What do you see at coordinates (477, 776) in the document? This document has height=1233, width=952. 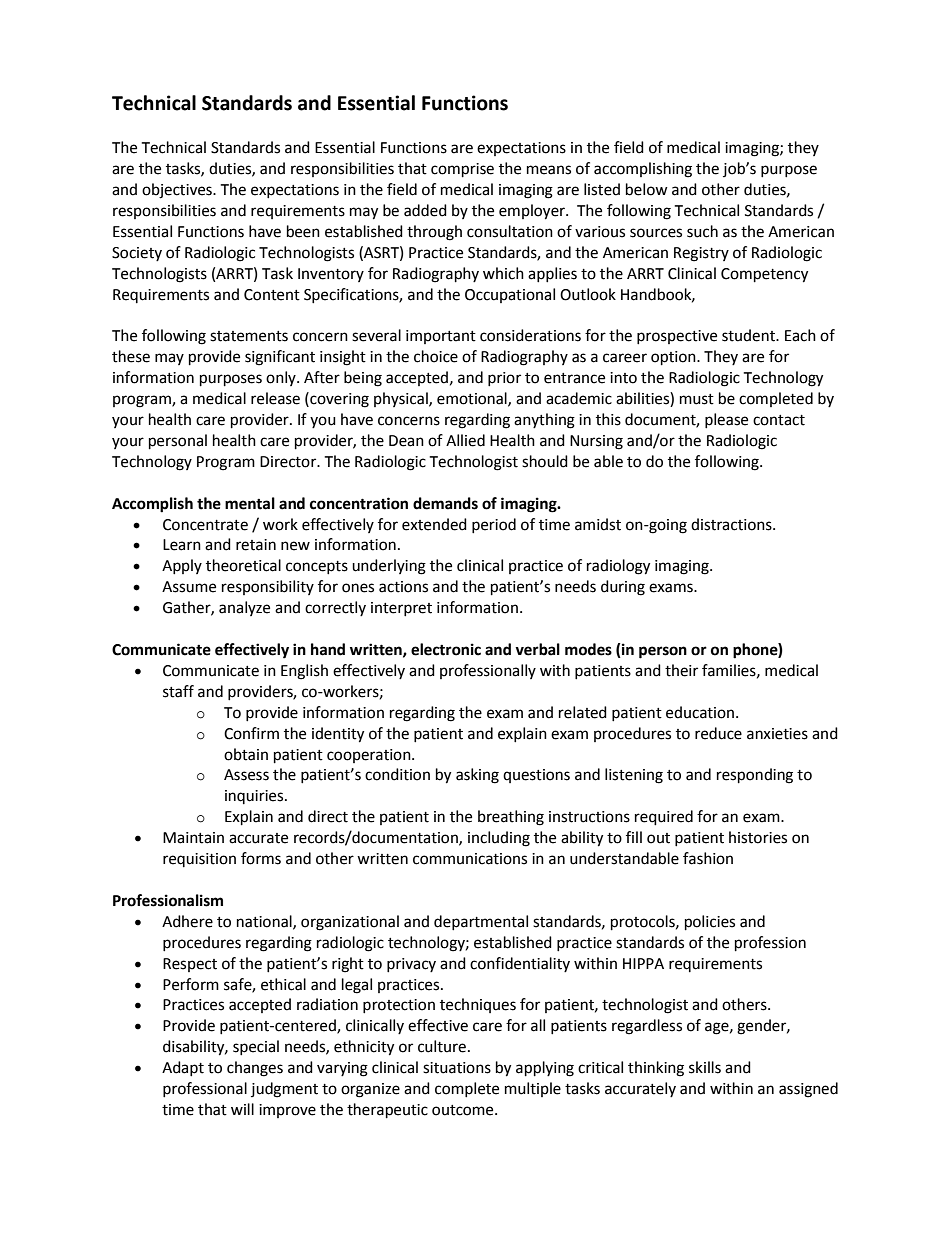 I see `asking` at bounding box center [477, 776].
